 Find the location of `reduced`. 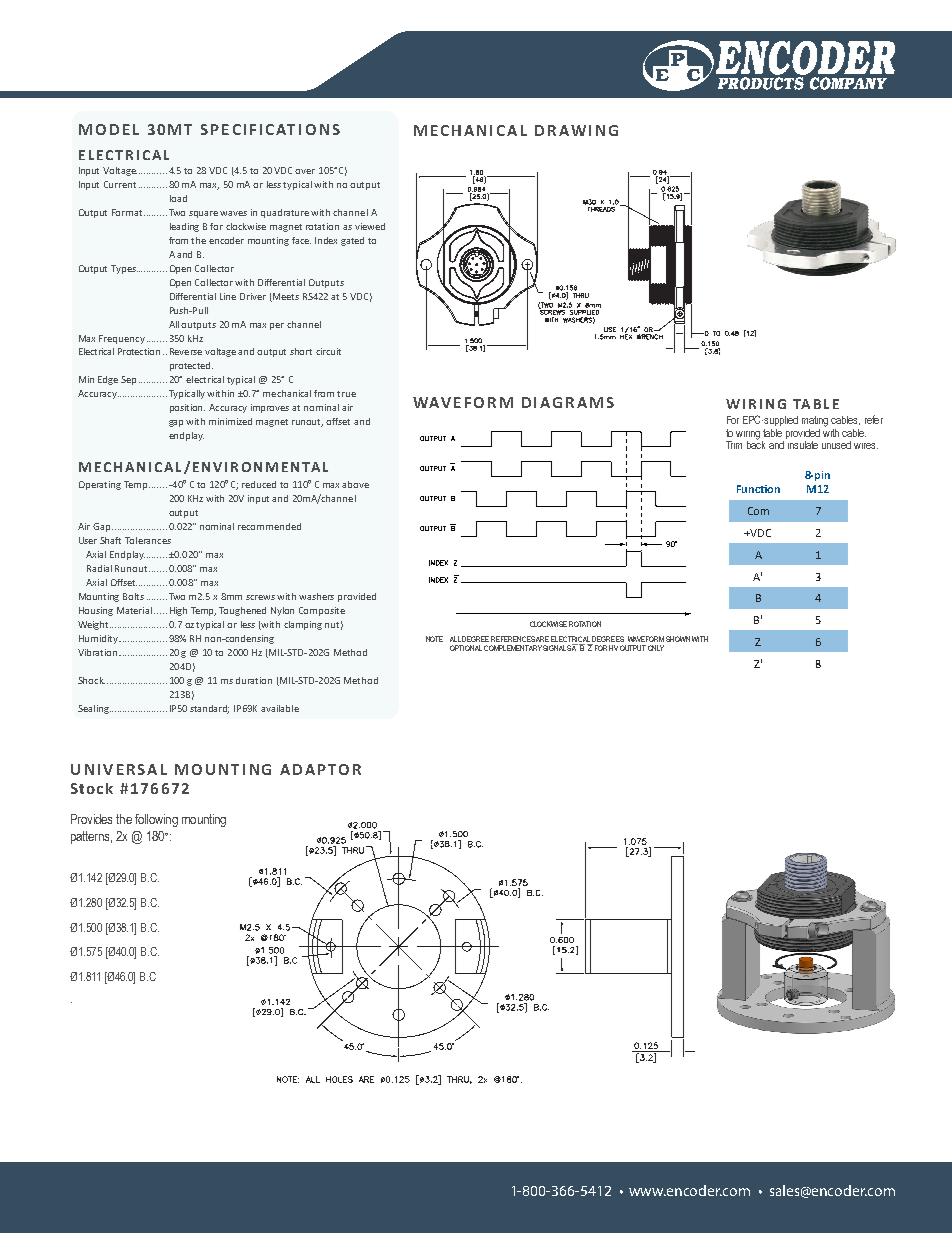

reduced is located at coordinates (259, 484).
